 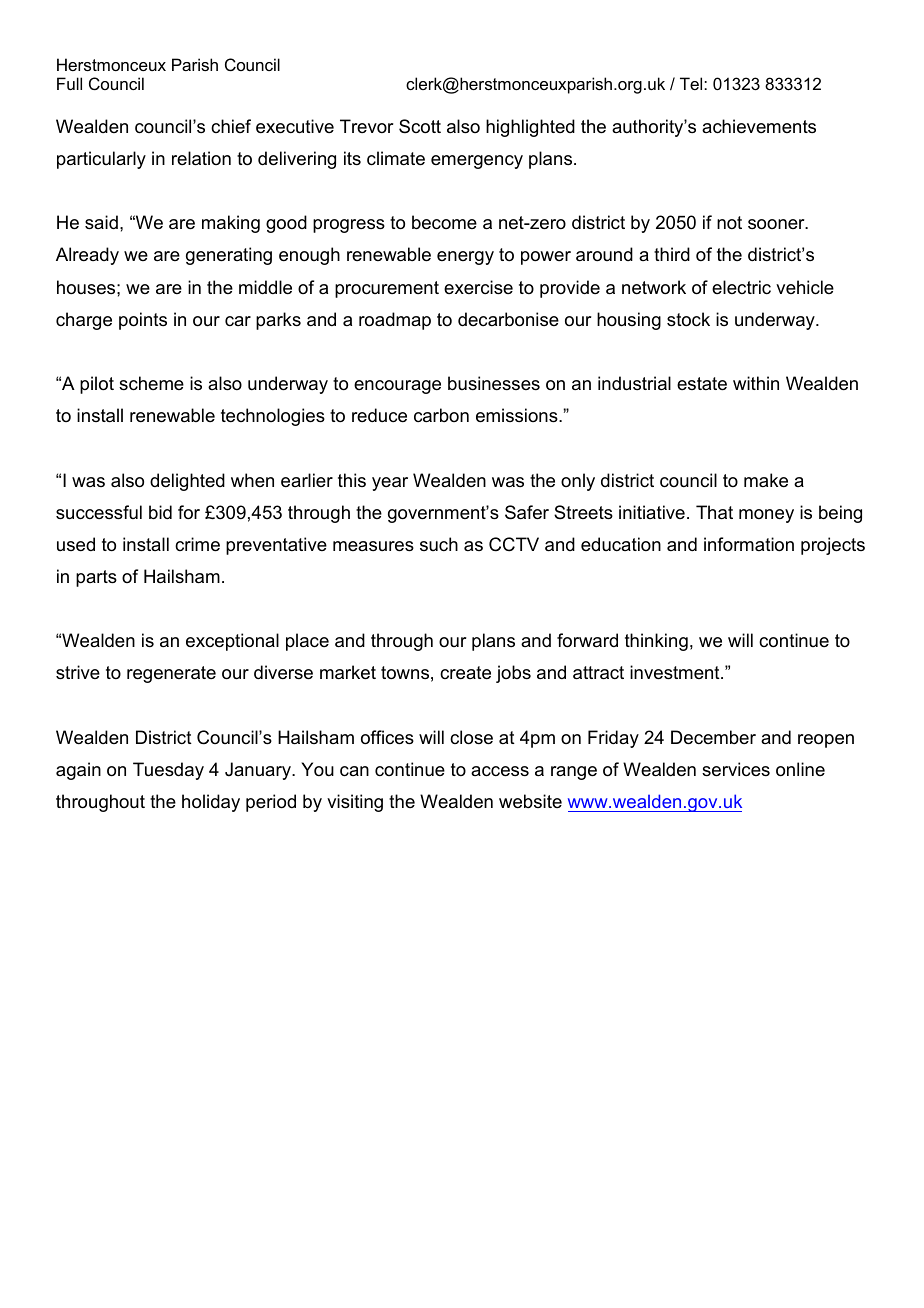 What do you see at coordinates (420, 126) in the page?
I see `Scott` at bounding box center [420, 126].
